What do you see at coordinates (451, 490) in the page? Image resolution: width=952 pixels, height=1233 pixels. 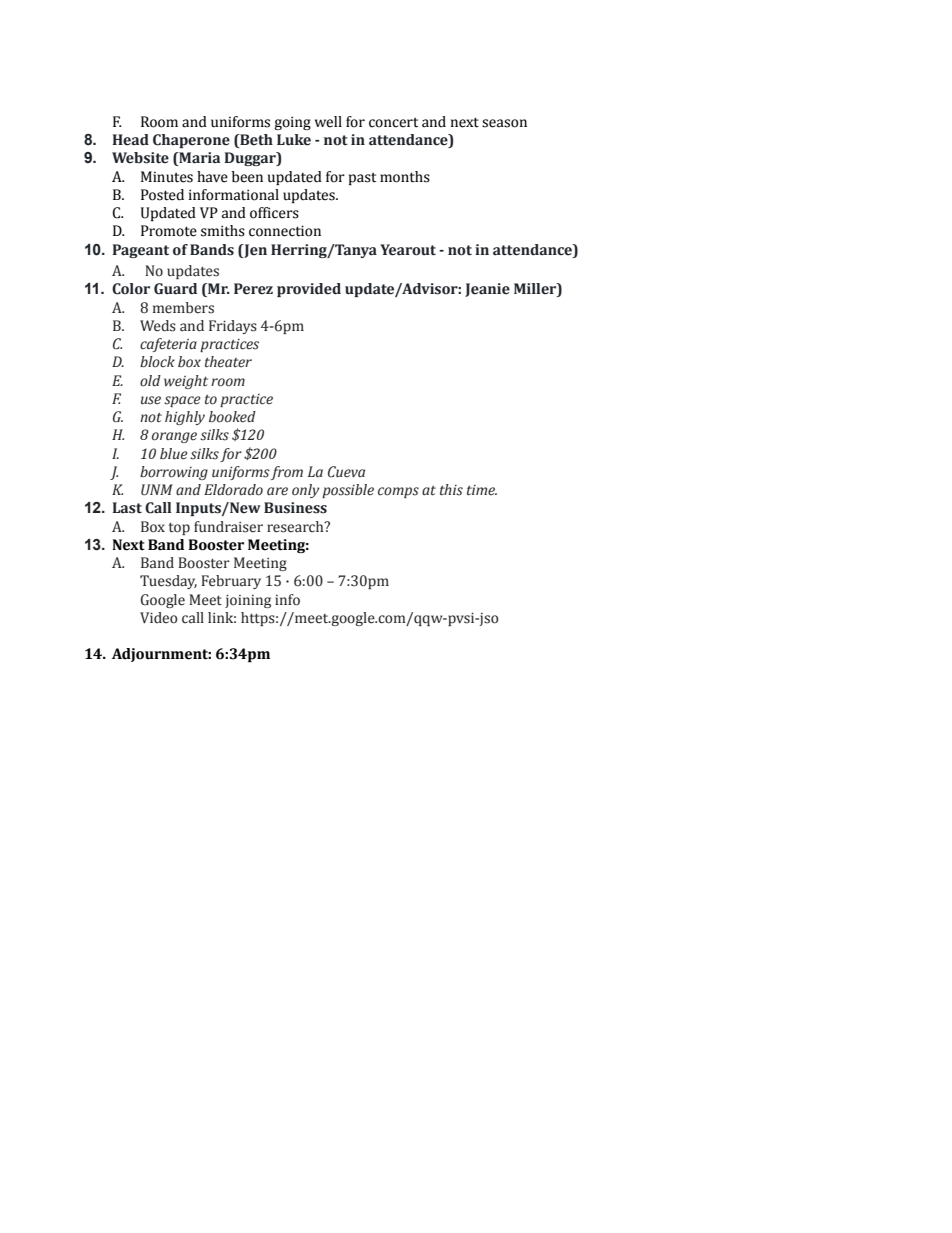 I see `this` at bounding box center [451, 490].
